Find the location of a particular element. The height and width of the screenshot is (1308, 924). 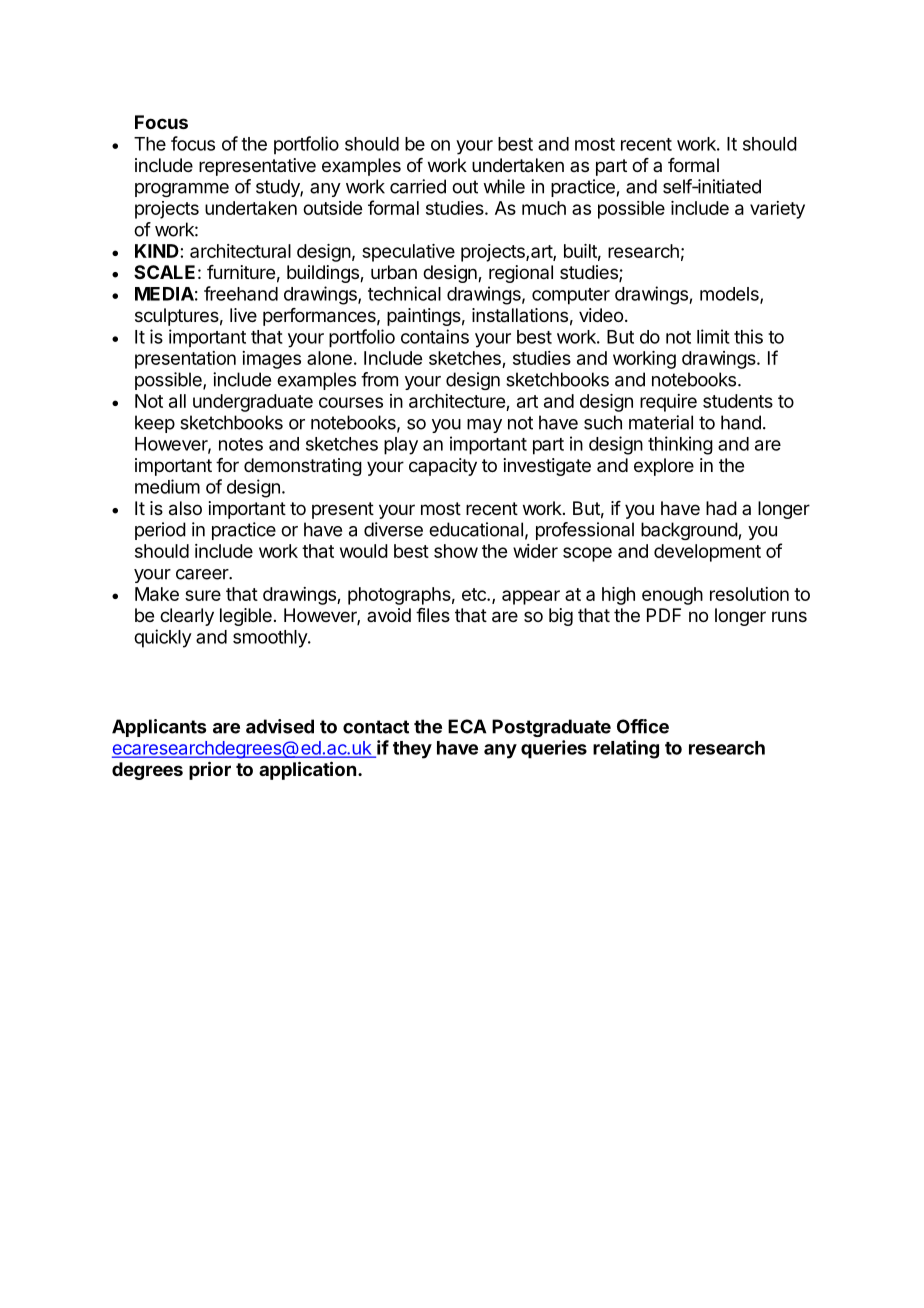

programme is located at coordinates (182, 190).
